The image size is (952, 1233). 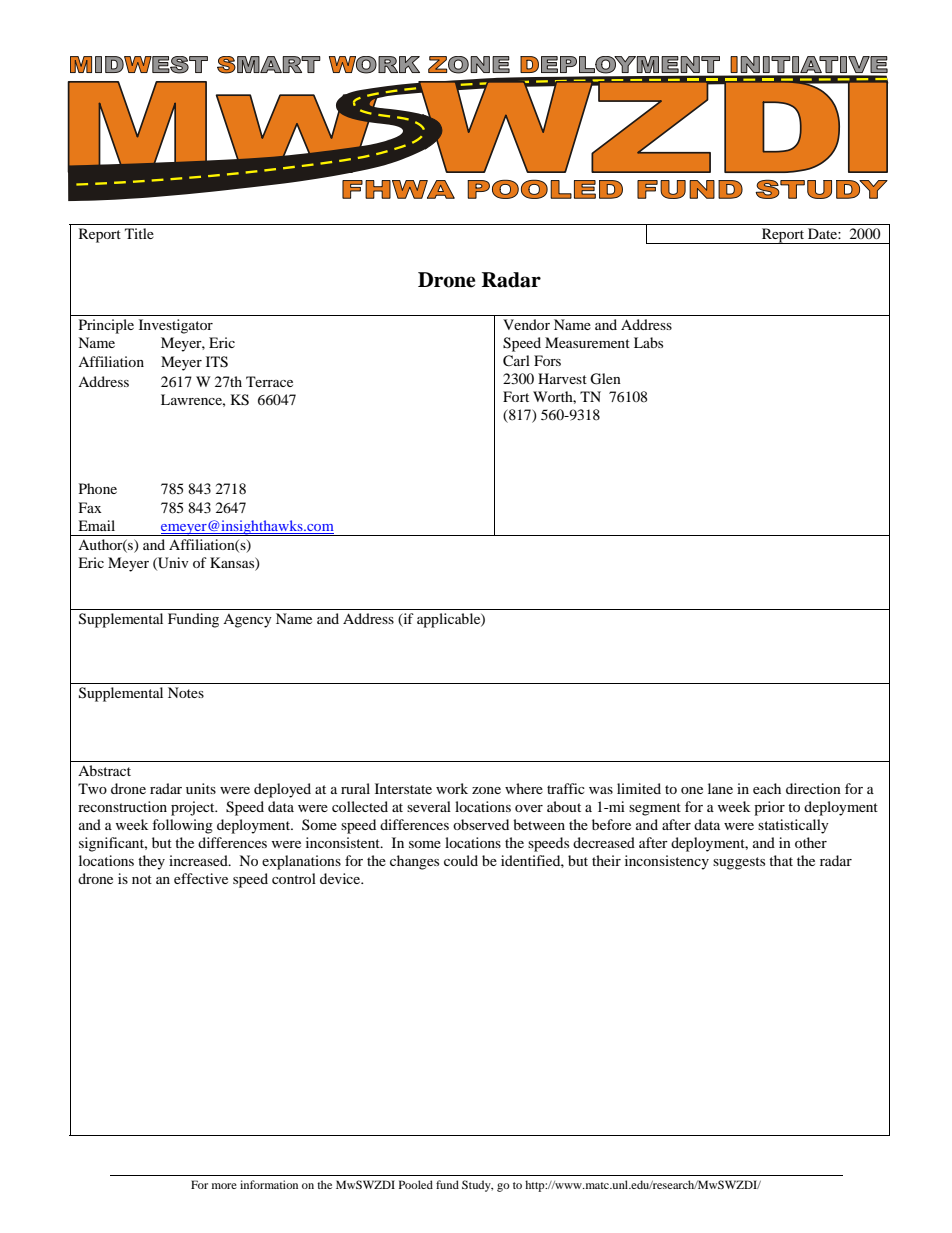 What do you see at coordinates (186, 692) in the screenshot?
I see `Notes` at bounding box center [186, 692].
